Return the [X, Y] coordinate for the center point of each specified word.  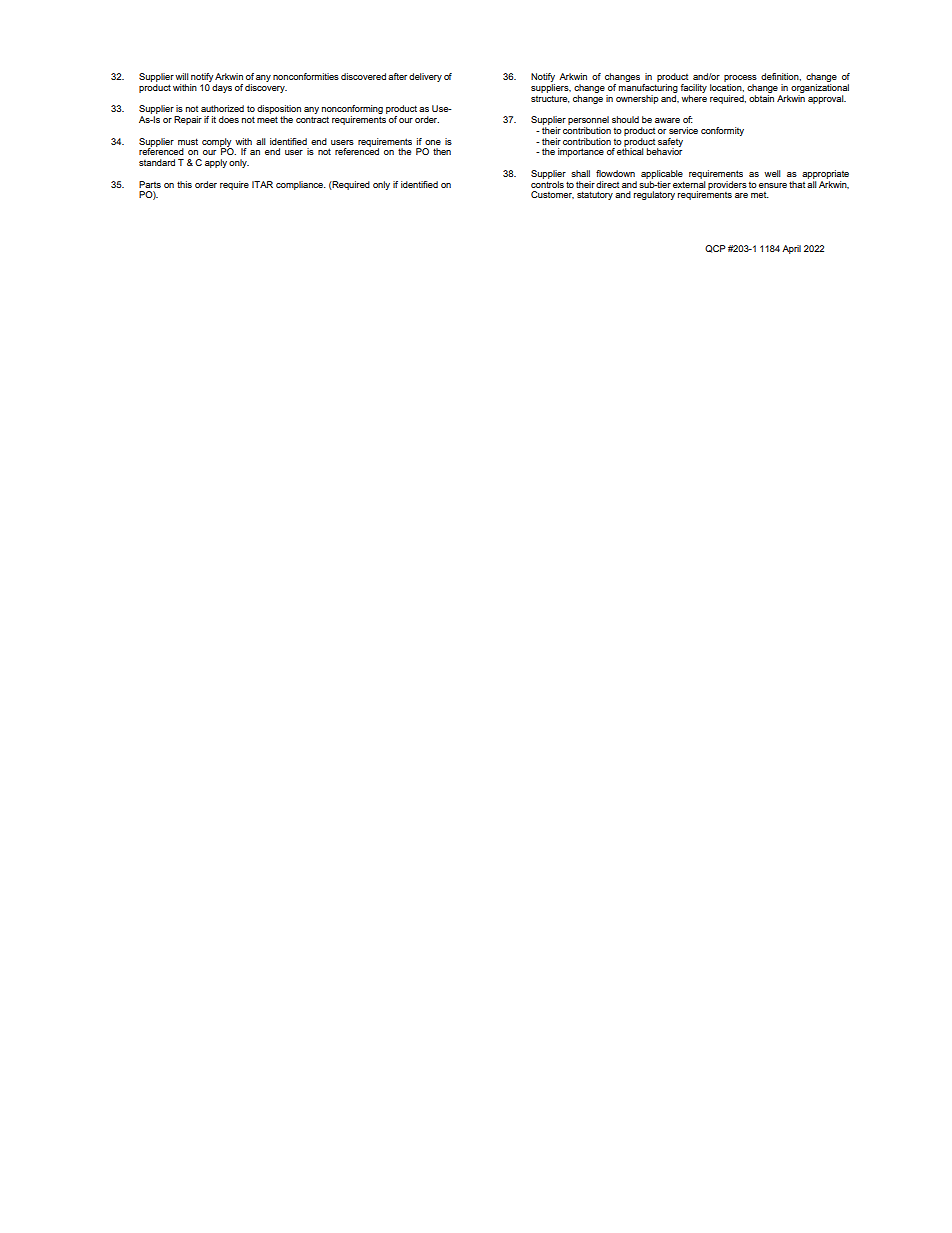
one [433, 142]
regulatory [654, 195]
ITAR [262, 184]
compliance [301, 185]
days [222, 88]
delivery [425, 77]
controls [547, 183]
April [791, 249]
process [740, 78]
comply [217, 143]
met [760, 195]
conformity [722, 131]
